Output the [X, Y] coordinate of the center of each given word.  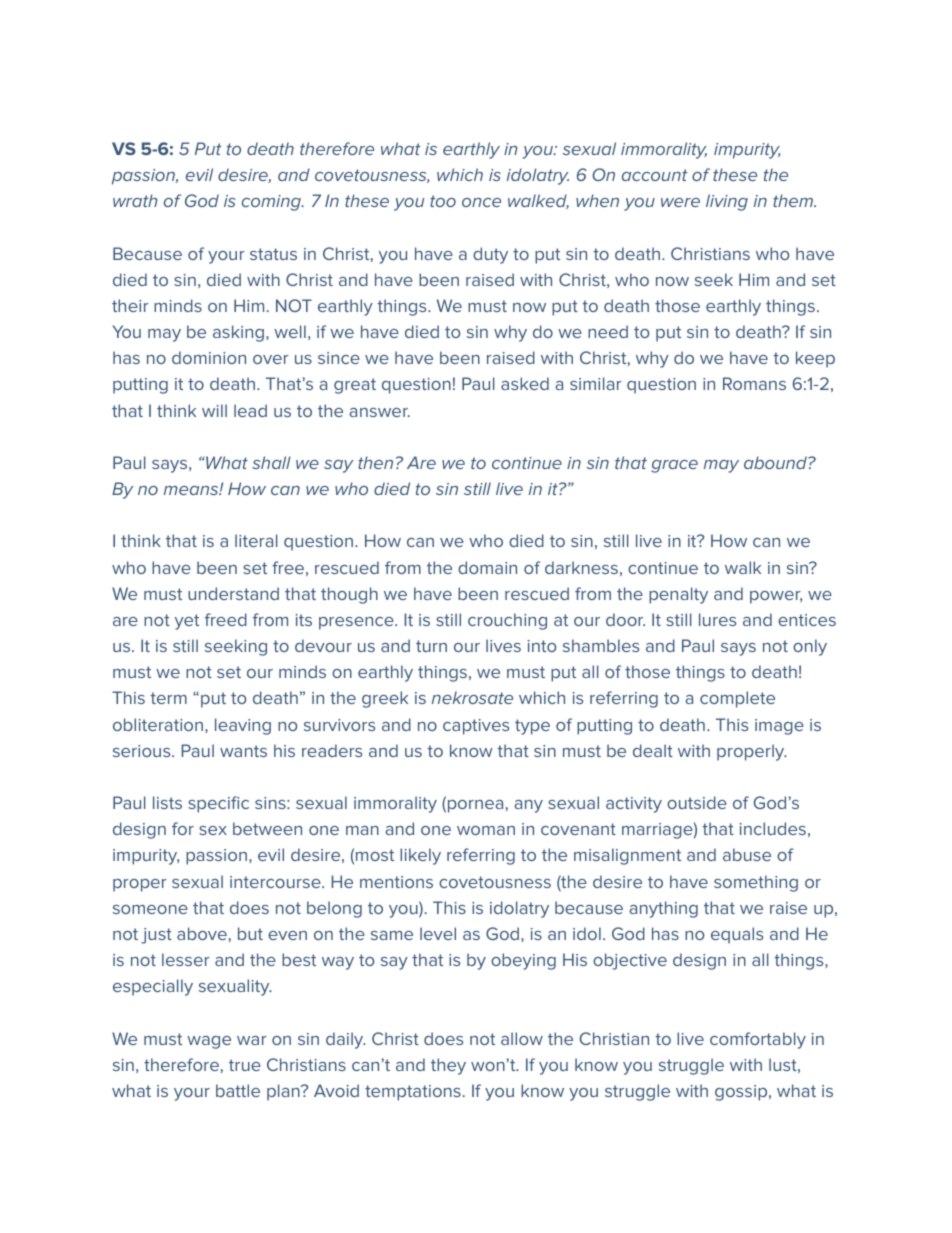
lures [717, 619]
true [245, 1065]
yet [187, 622]
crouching [507, 621]
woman [486, 830]
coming [272, 203]
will [214, 410]
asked [525, 383]
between [267, 828]
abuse [747, 854]
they [448, 1066]
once [481, 202]
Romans [754, 383]
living [727, 202]
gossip [742, 1093]
